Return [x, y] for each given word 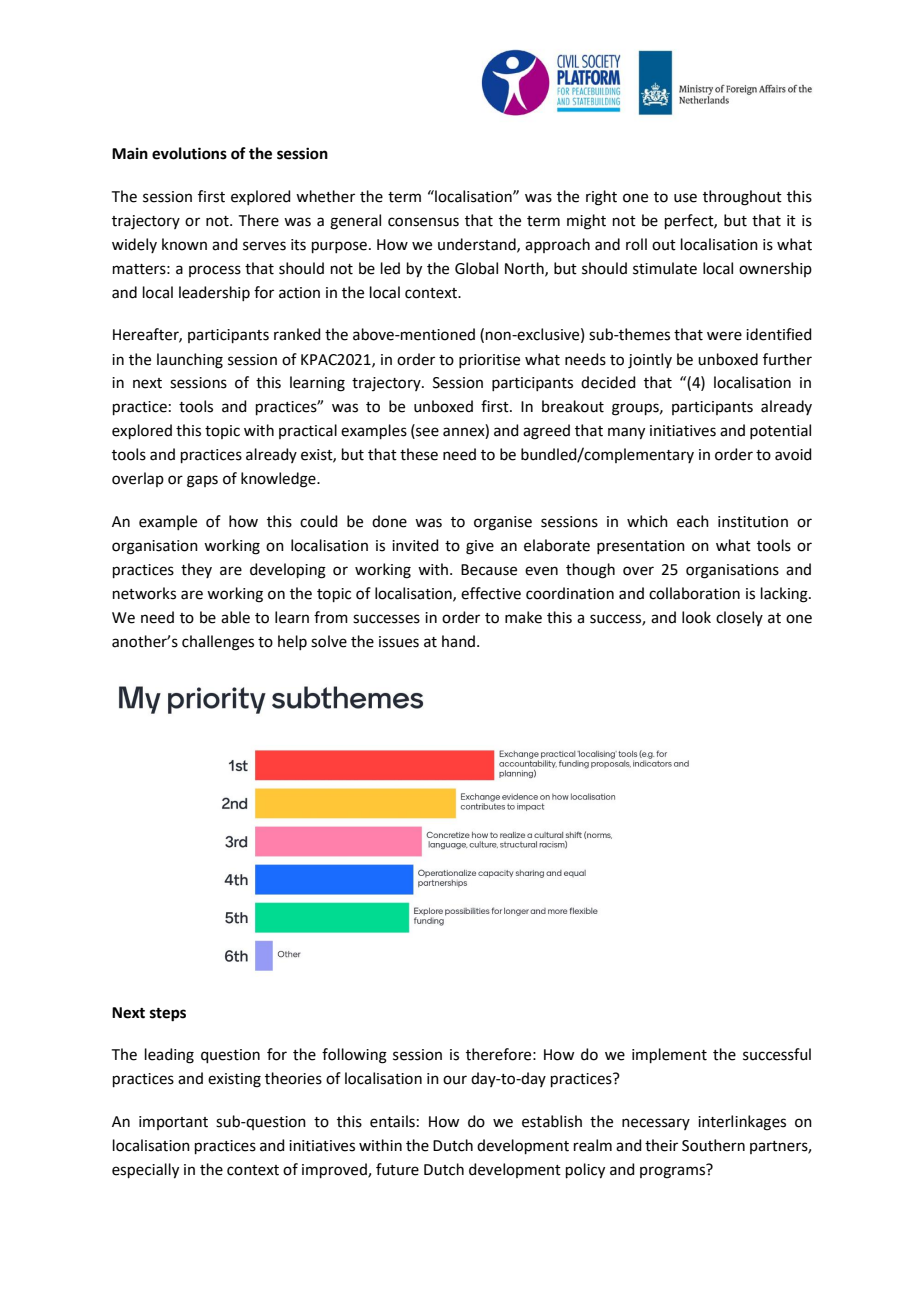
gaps [202, 481]
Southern [713, 1145]
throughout [742, 198]
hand [460, 641]
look [696, 617]
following [354, 1056]
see [426, 433]
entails [392, 1121]
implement [669, 1055]
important [173, 1123]
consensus [423, 222]
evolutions [189, 153]
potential [780, 431]
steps [168, 1015]
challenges [218, 643]
